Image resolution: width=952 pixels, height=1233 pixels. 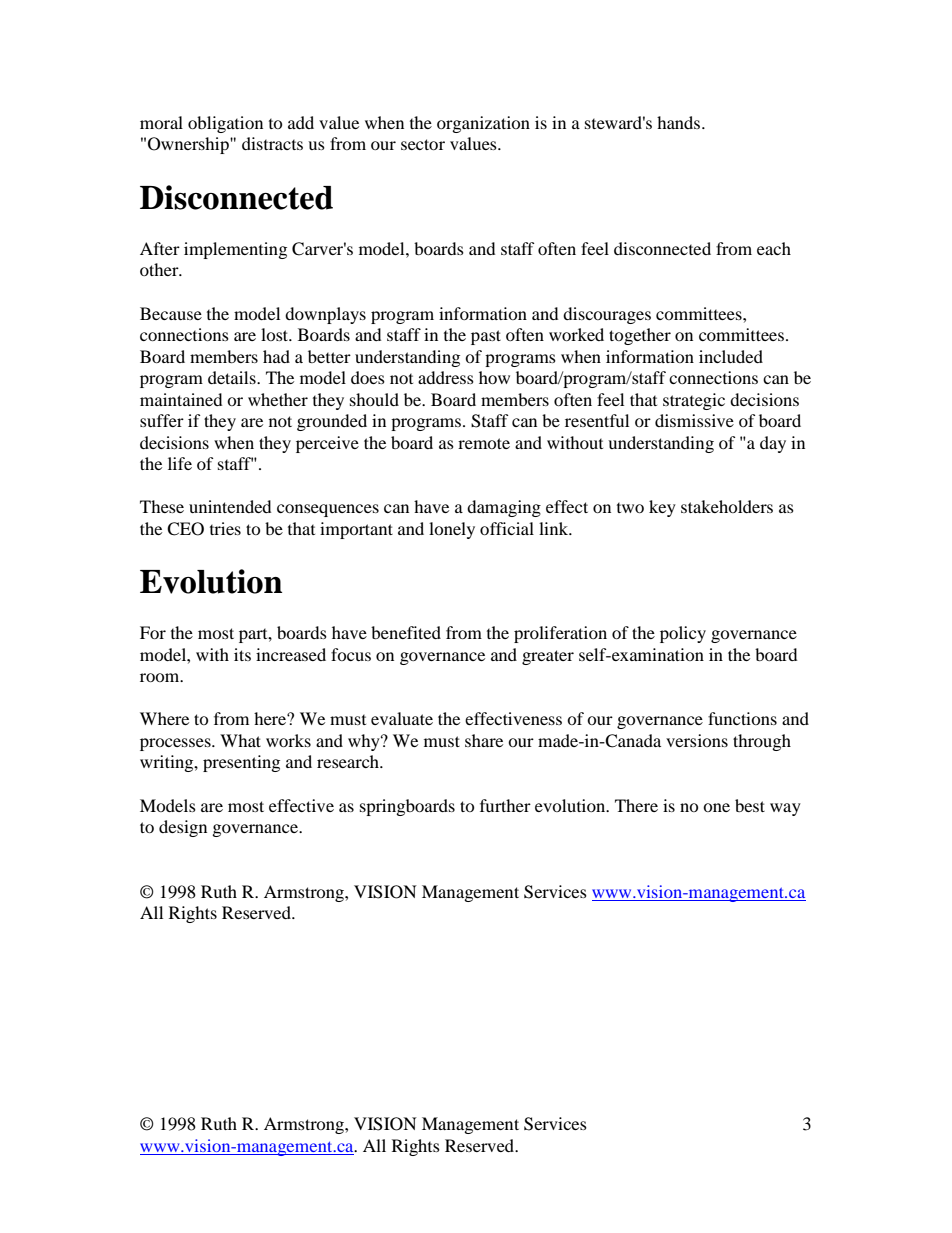 I want to click on obligation, so click(x=225, y=124).
